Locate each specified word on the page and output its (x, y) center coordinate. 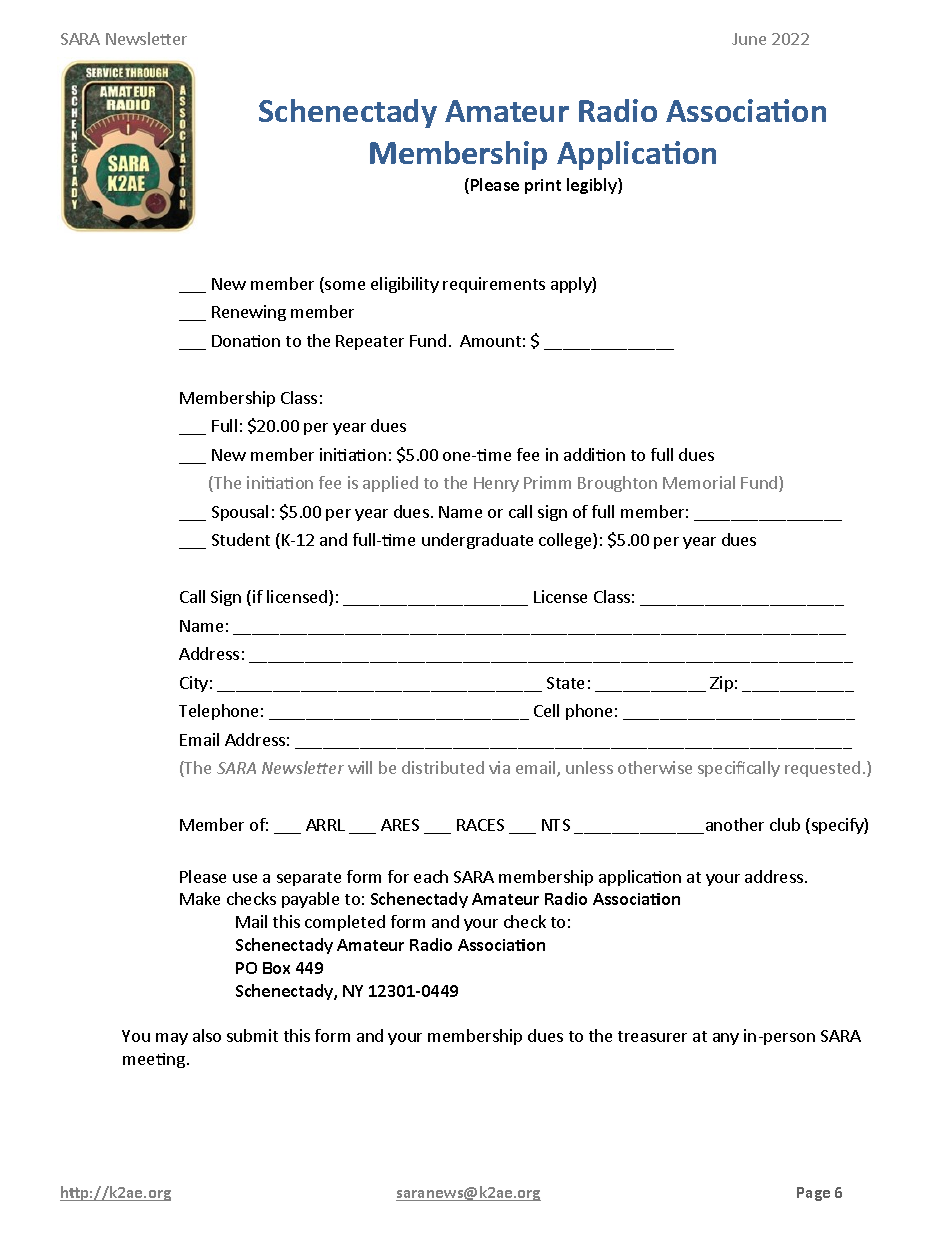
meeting (154, 1060)
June (749, 39)
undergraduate (477, 541)
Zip (721, 684)
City (194, 684)
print (543, 186)
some (344, 287)
